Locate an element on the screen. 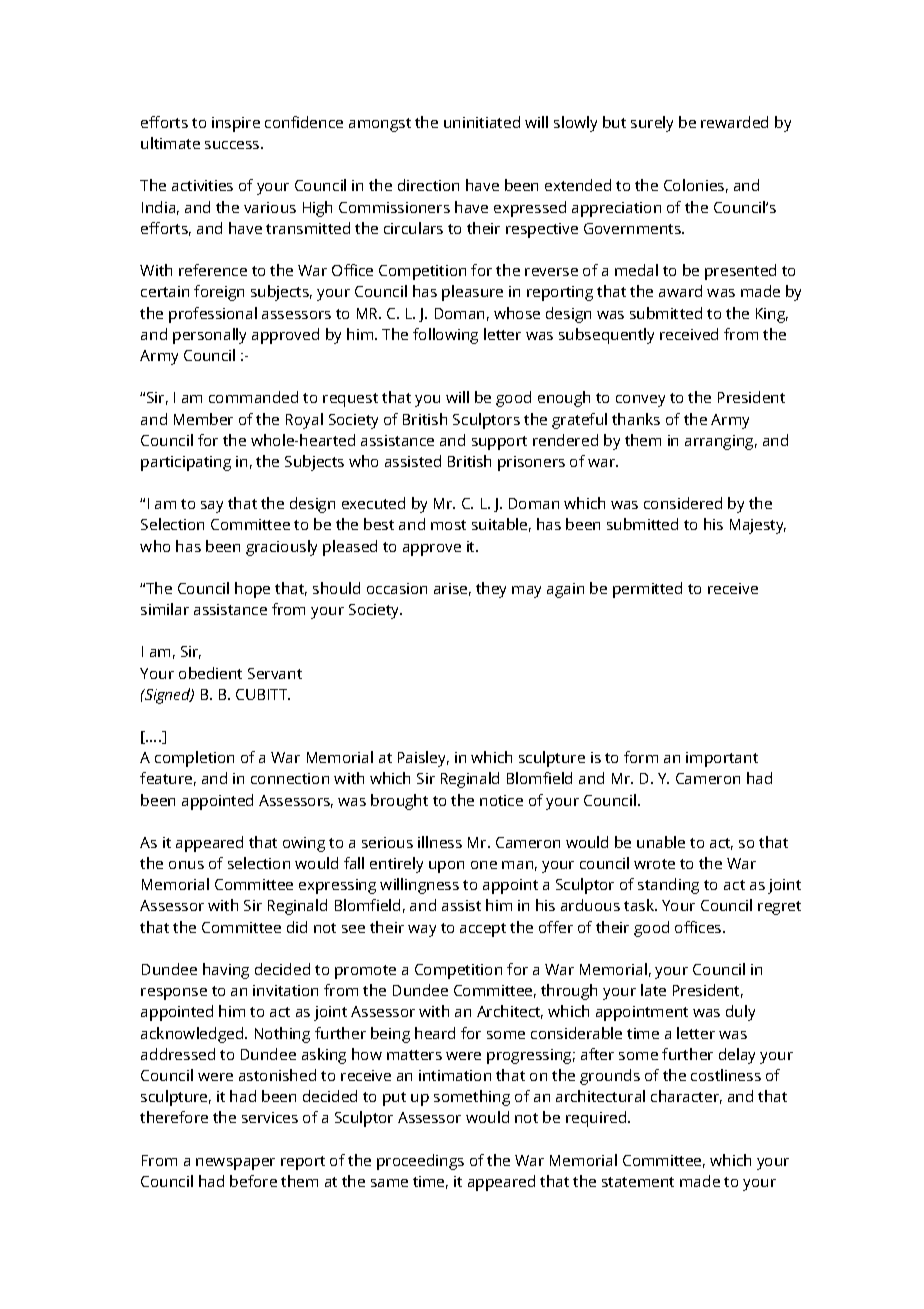 Image resolution: width=924 pixels, height=1309 pixels. permitted is located at coordinates (647, 590).
